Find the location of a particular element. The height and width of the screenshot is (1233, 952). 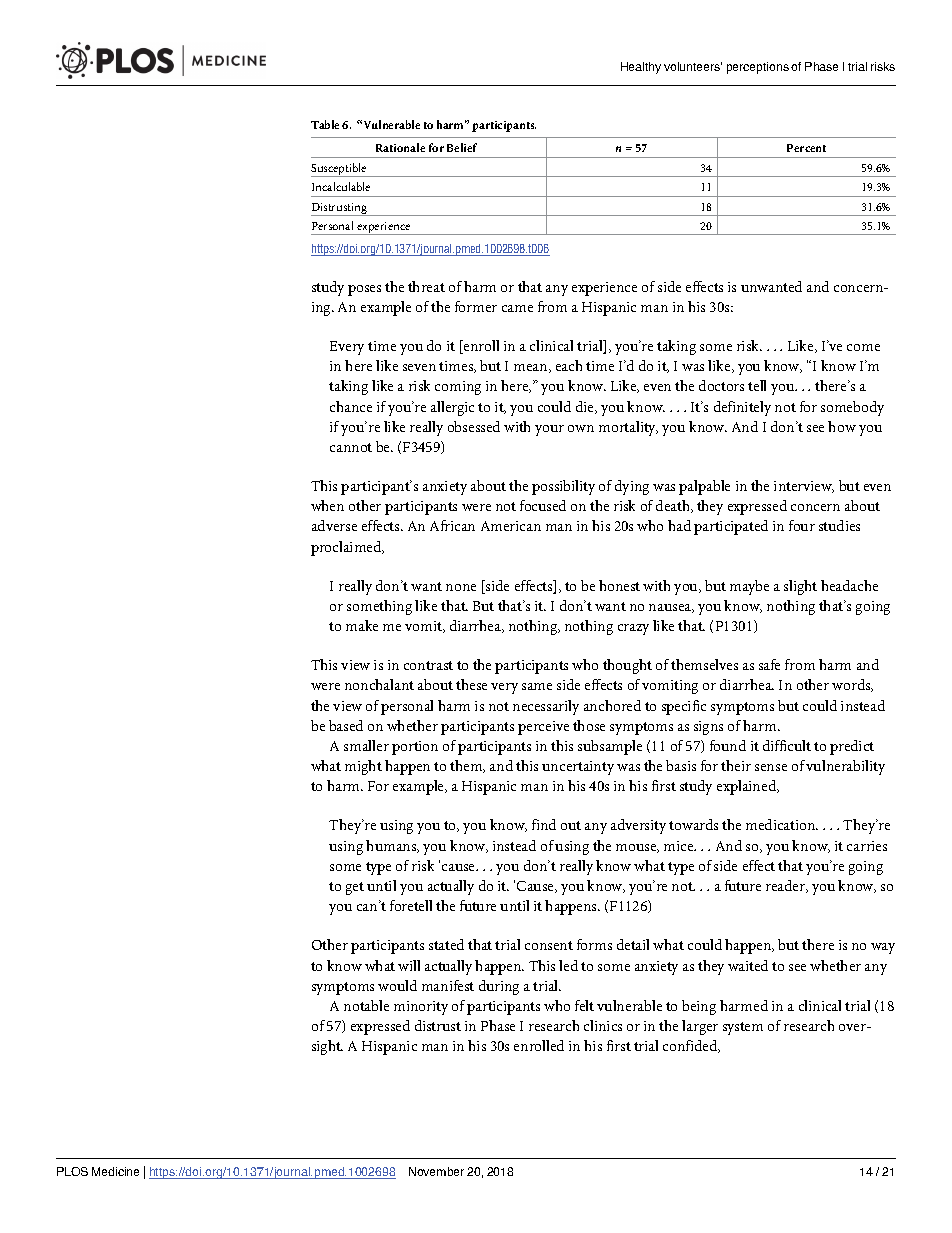

get is located at coordinates (355, 888).
